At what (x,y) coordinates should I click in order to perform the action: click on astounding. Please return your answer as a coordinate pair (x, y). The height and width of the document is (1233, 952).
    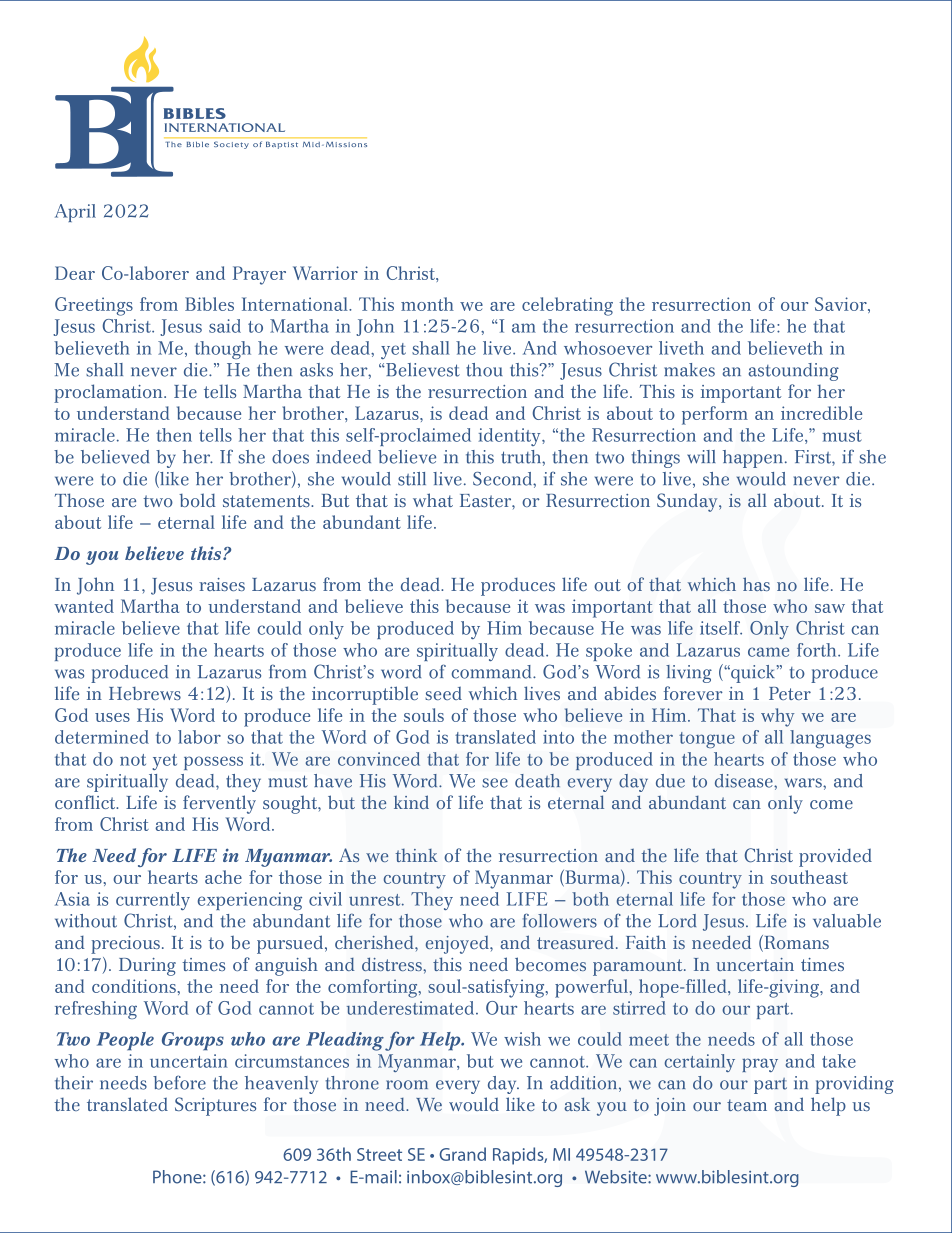
    Looking at the image, I should click on (794, 372).
